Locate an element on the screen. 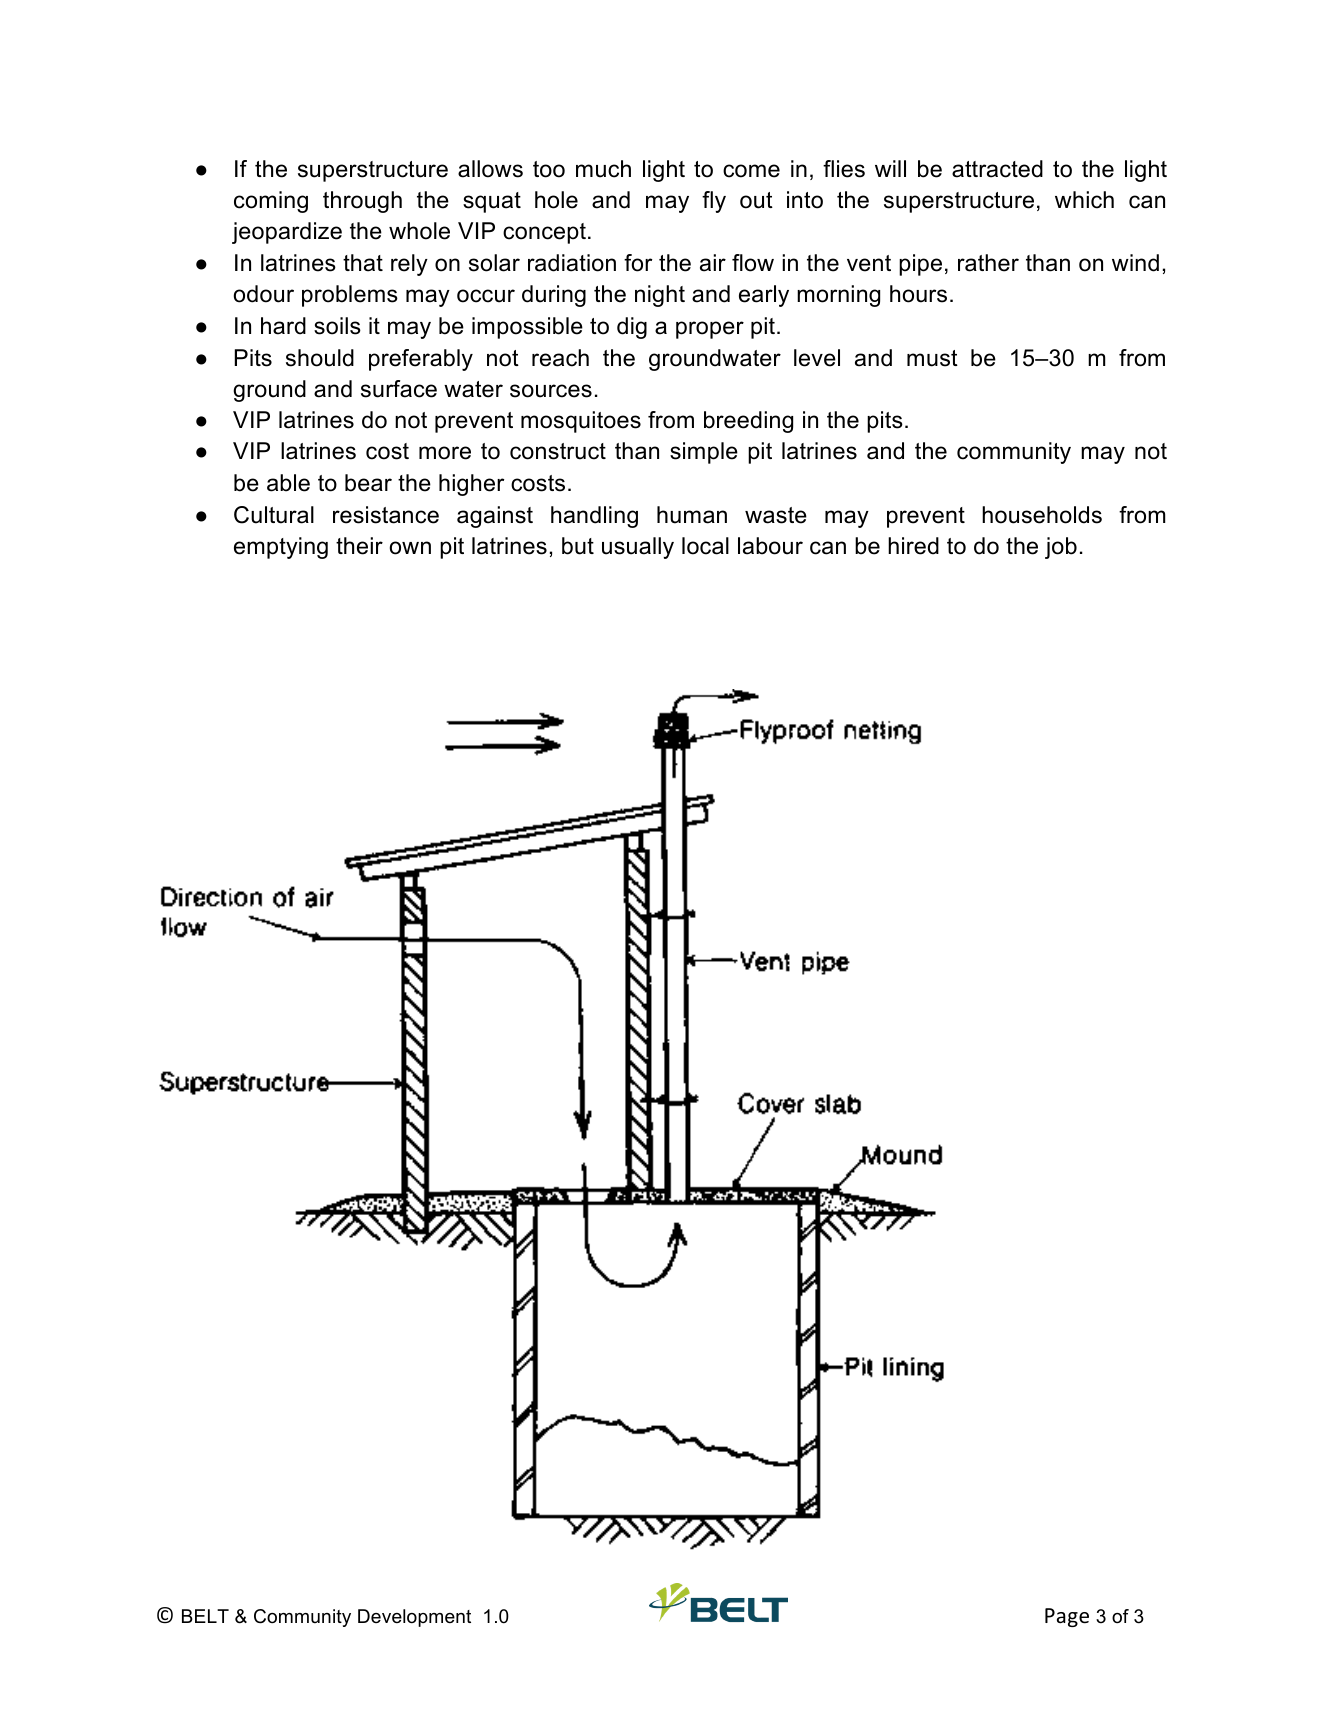  Development is located at coordinates (414, 1618).
